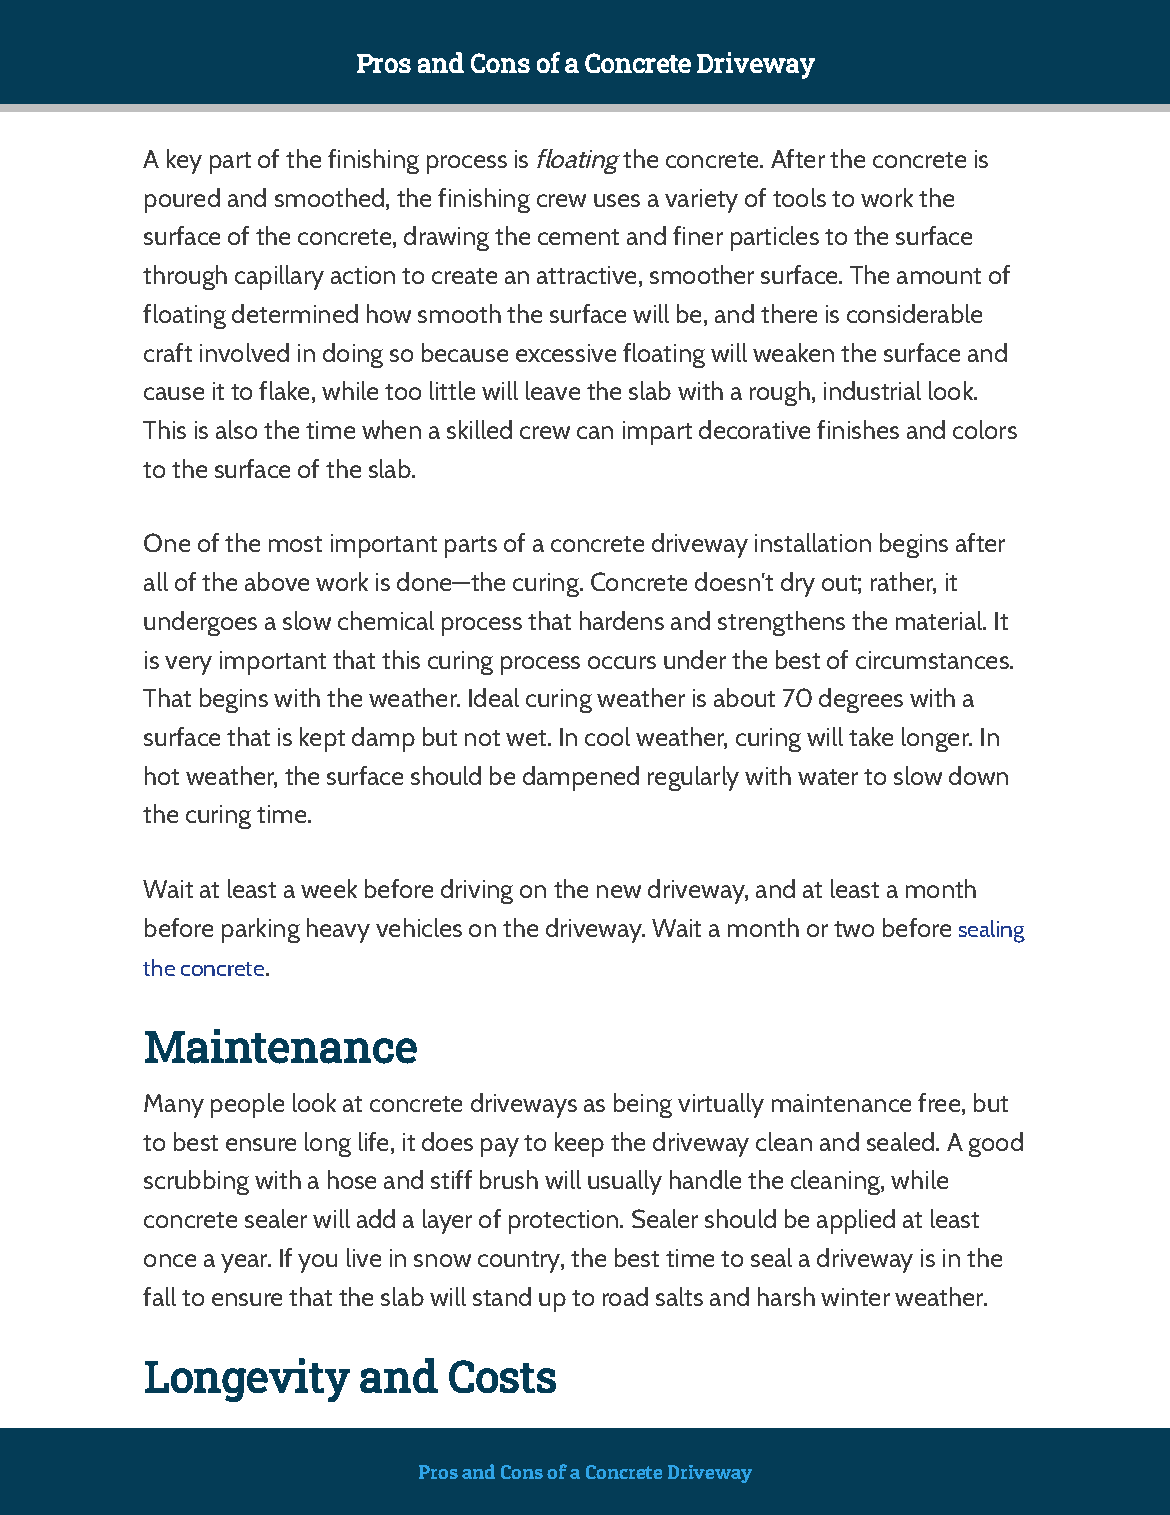 This screenshot has width=1170, height=1515. What do you see at coordinates (619, 891) in the screenshot?
I see `new` at bounding box center [619, 891].
